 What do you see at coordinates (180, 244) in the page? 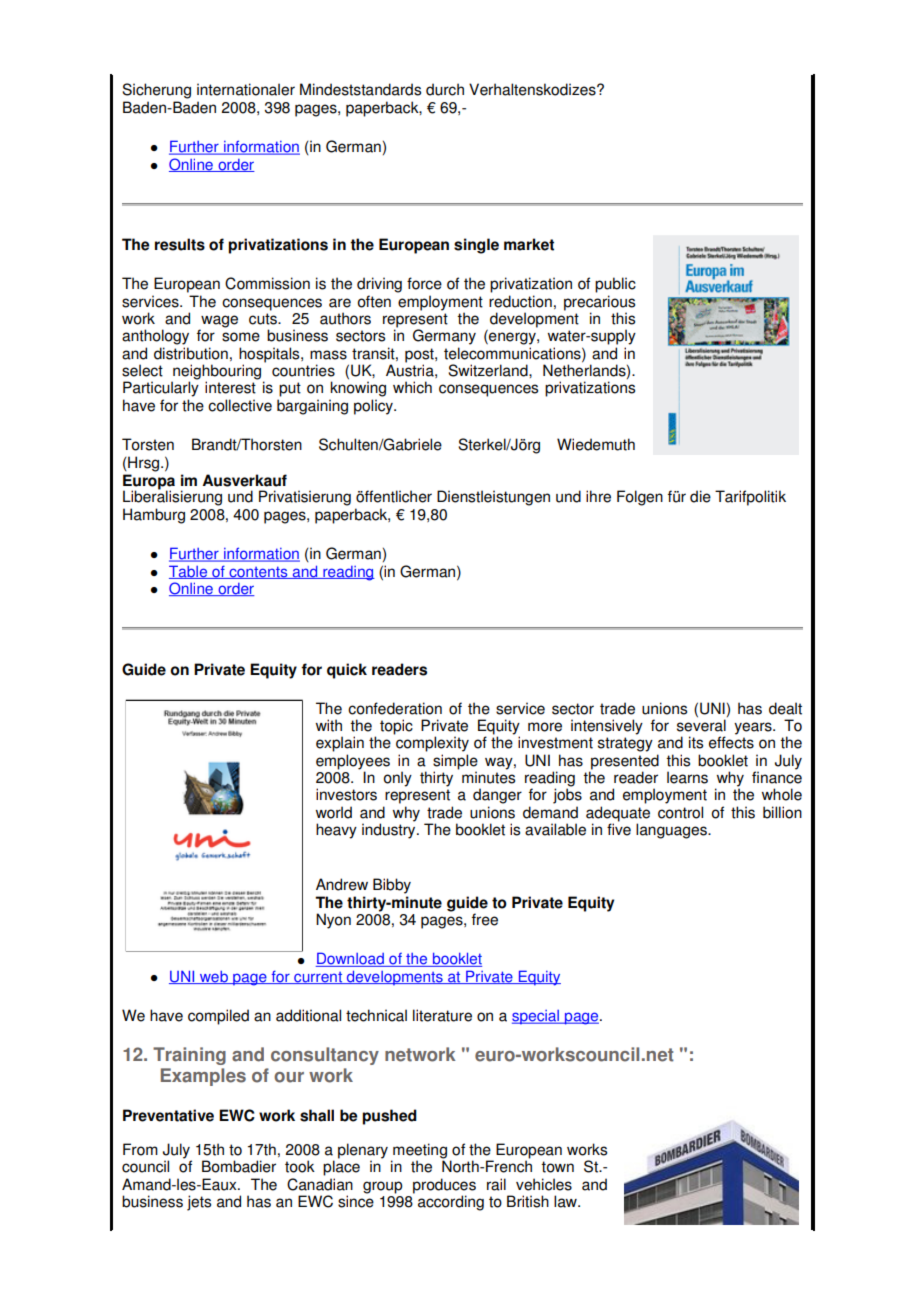
I see `results` at bounding box center [180, 244].
